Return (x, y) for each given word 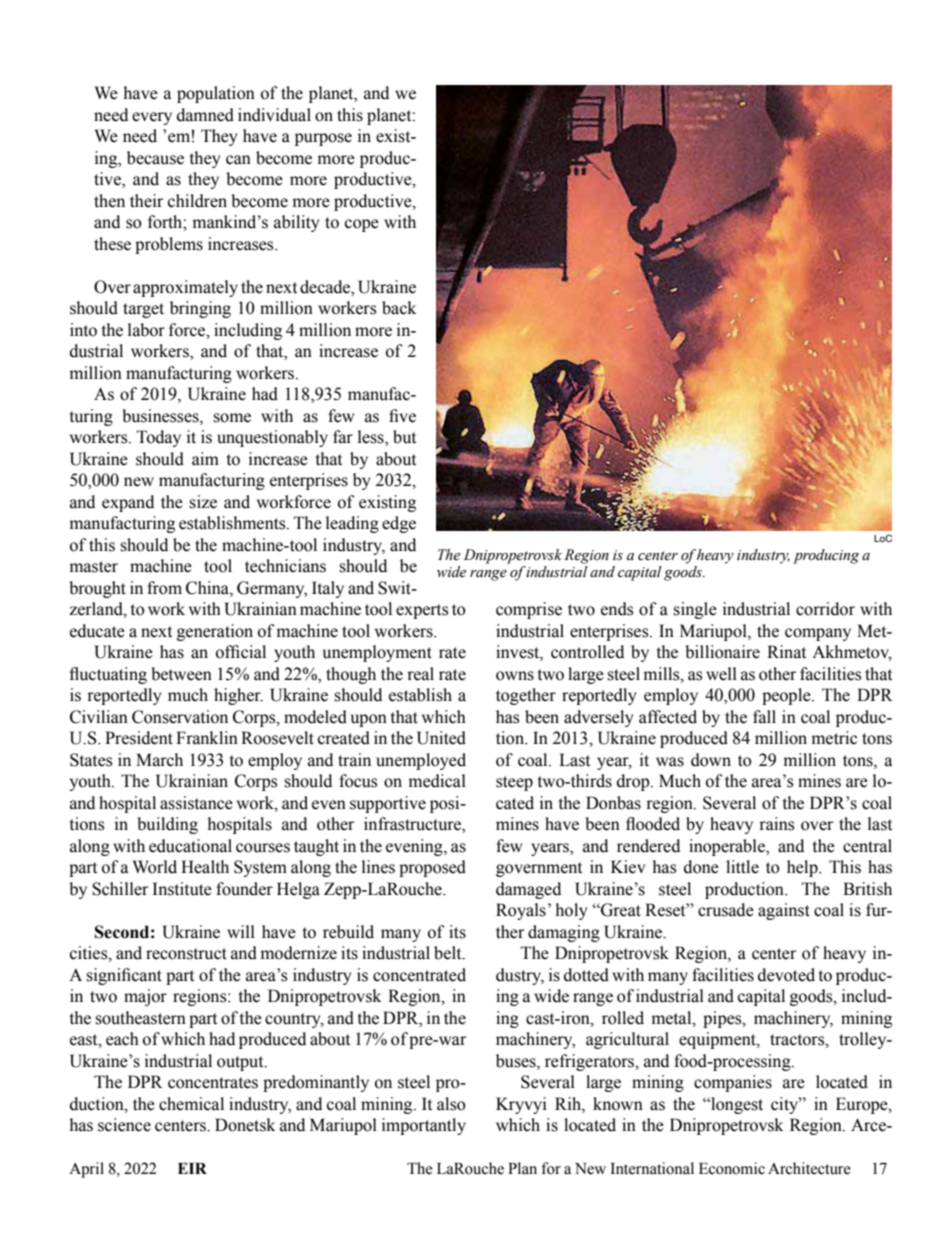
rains (776, 824)
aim (205, 459)
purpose (323, 139)
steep (514, 783)
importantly (424, 1126)
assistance (196, 803)
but (404, 437)
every (152, 118)
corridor (825, 609)
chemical (191, 1104)
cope (362, 225)
